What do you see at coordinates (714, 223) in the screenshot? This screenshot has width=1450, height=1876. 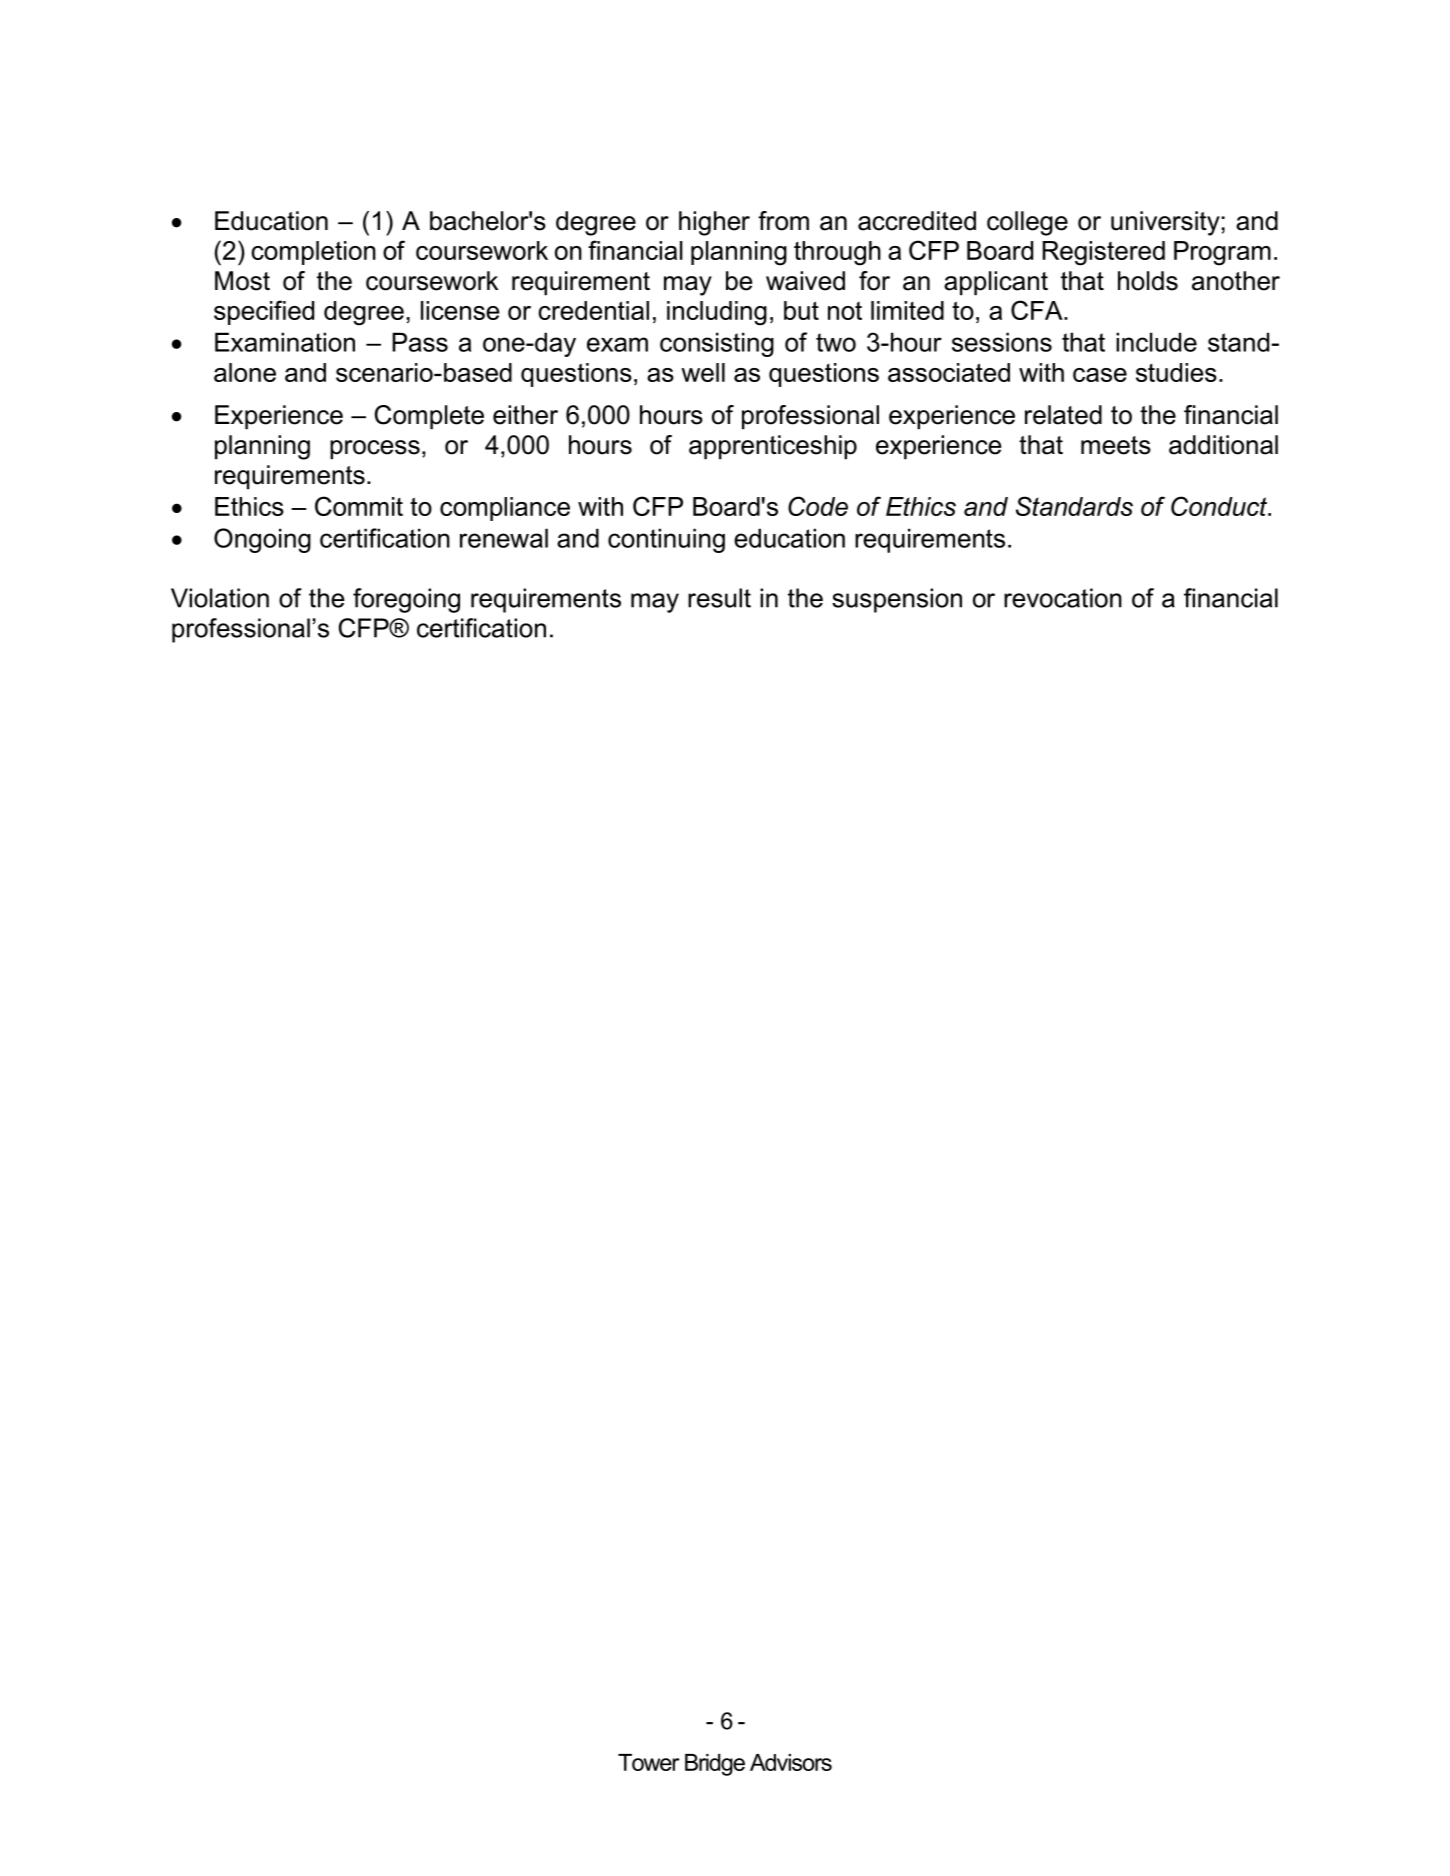 I see `higher` at bounding box center [714, 223].
